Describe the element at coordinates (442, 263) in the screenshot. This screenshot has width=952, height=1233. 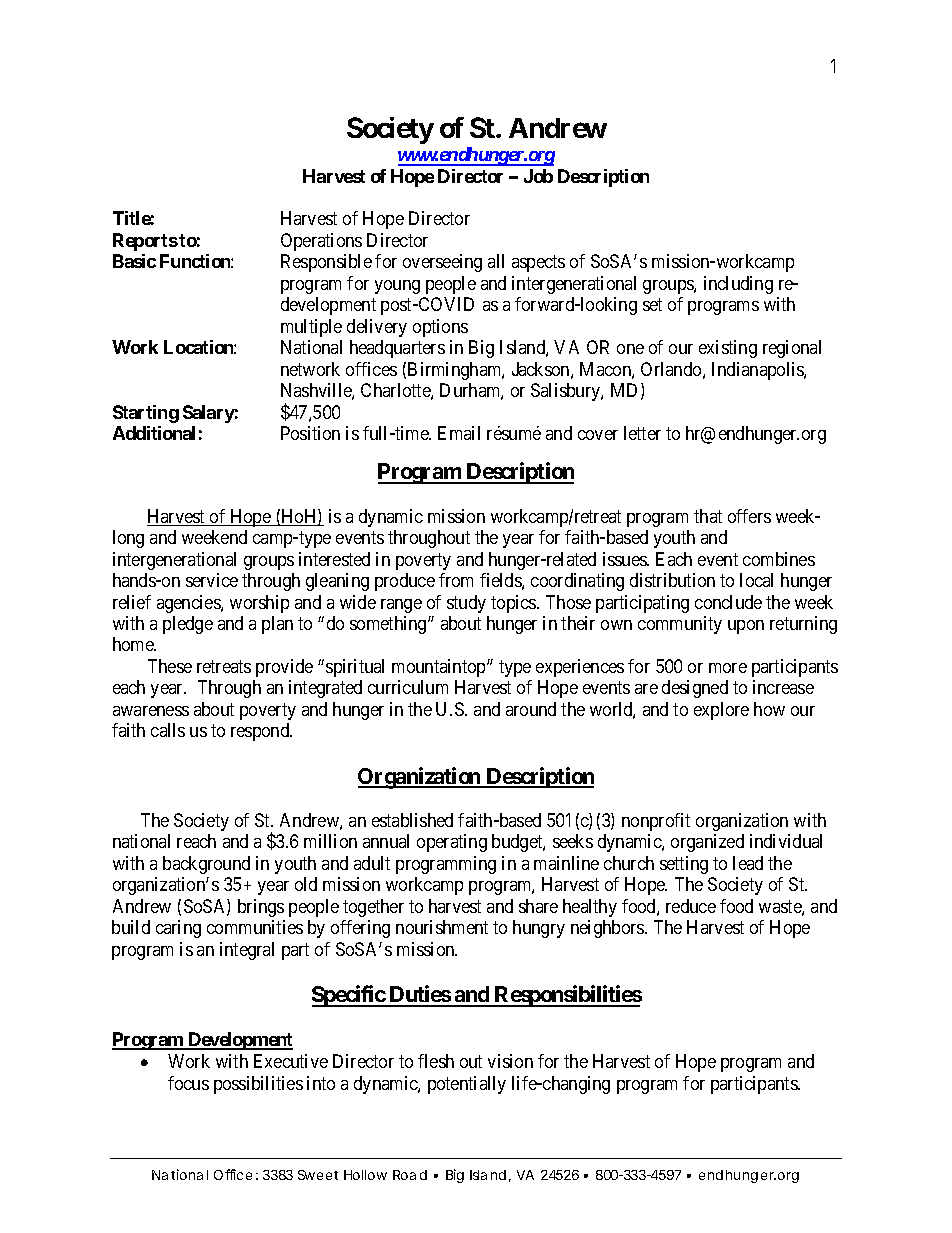
I see `overseeing` at that location.
